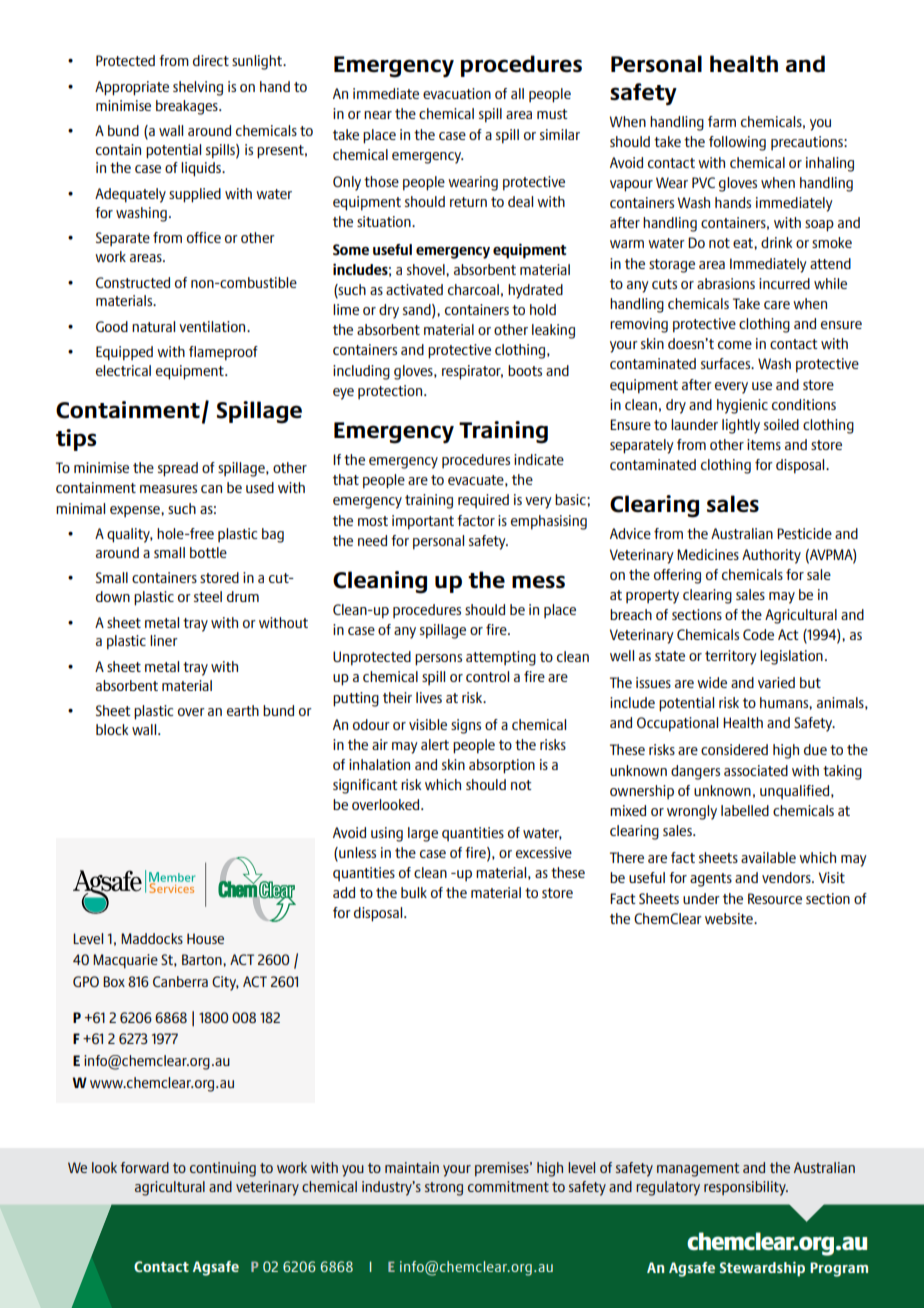 This document has width=924, height=1308. I want to click on available, so click(768, 857).
